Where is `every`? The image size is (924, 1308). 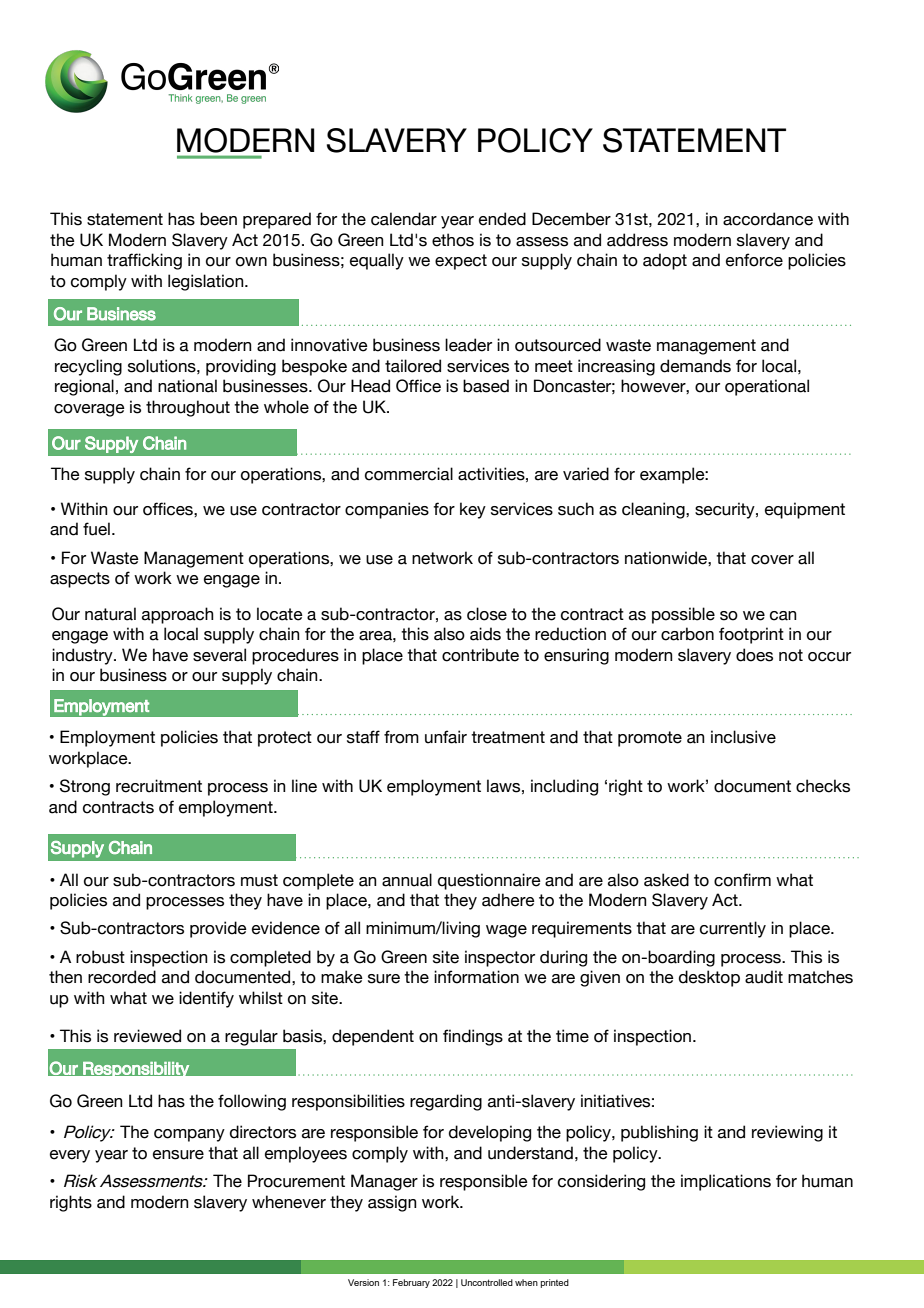
every is located at coordinates (70, 1156).
